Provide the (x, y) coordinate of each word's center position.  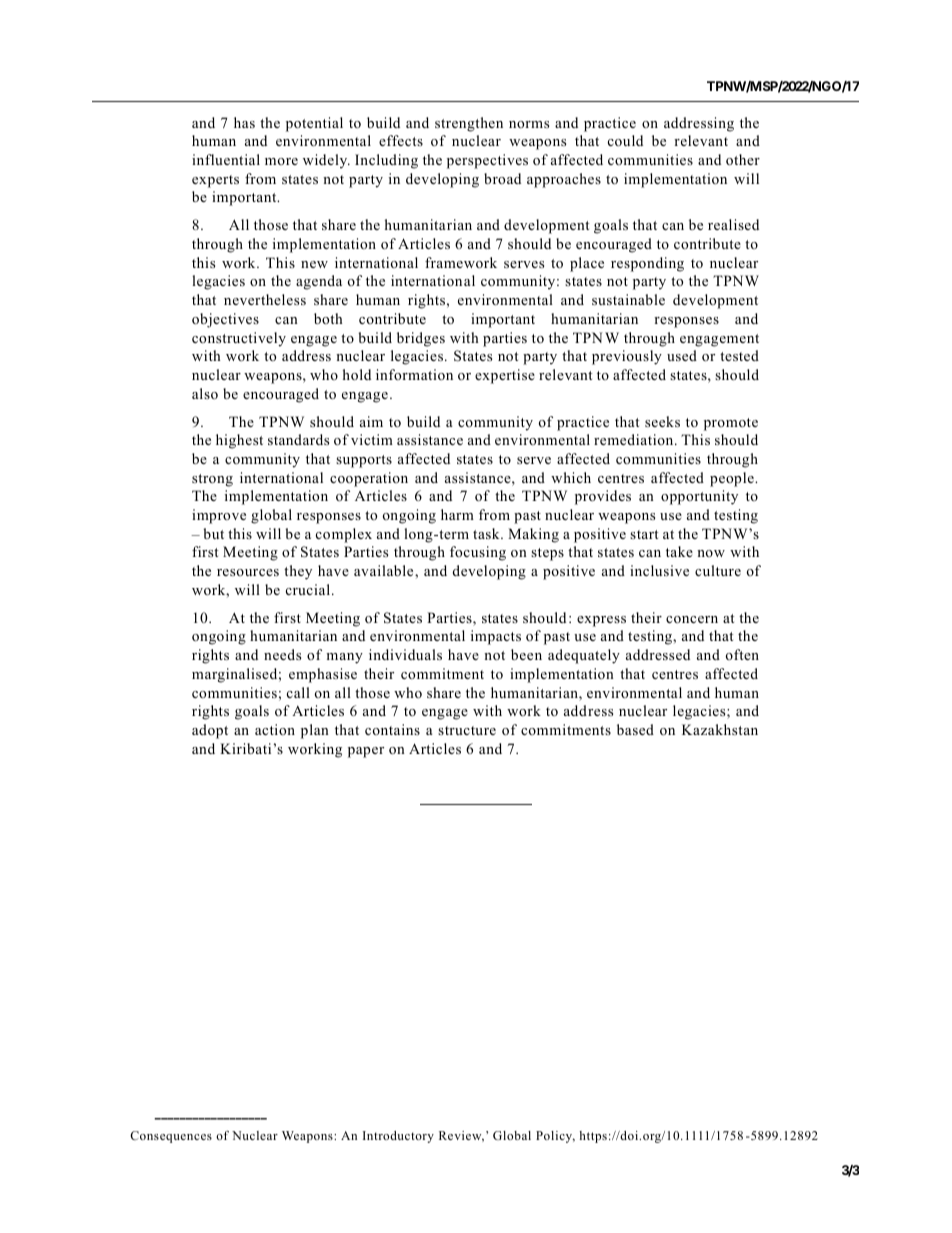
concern (692, 619)
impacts (496, 637)
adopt (210, 731)
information (414, 374)
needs (282, 654)
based (635, 729)
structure (467, 730)
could (625, 140)
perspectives (487, 161)
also (205, 393)
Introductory (398, 1137)
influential (226, 159)
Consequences (171, 1137)
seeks (662, 421)
